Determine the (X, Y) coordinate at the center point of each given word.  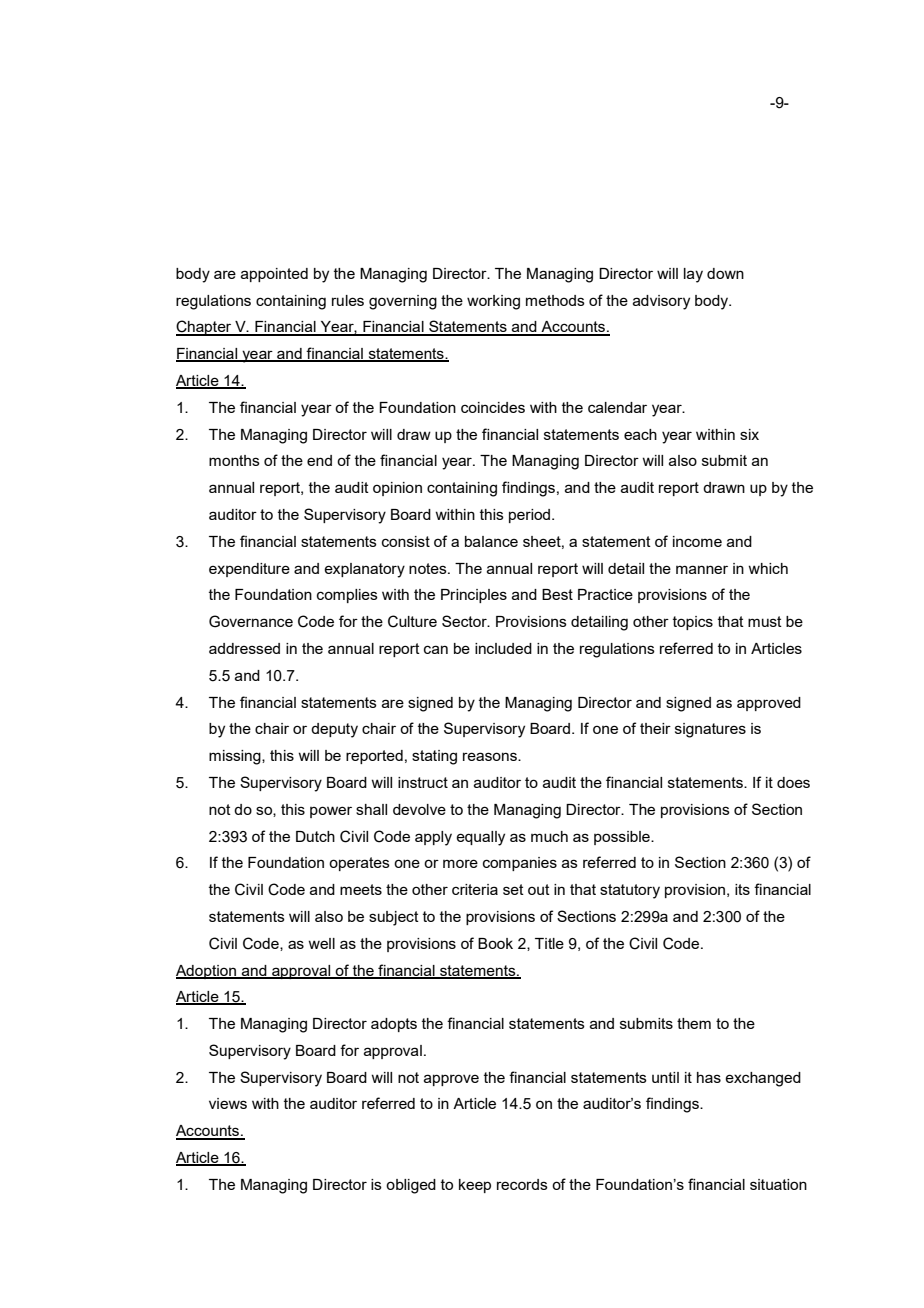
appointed (274, 275)
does (793, 782)
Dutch (315, 836)
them (694, 1023)
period (531, 516)
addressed (244, 648)
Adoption (207, 972)
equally (480, 838)
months (234, 460)
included (503, 648)
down (725, 273)
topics (693, 623)
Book (495, 943)
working (493, 302)
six (749, 434)
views (228, 1103)
